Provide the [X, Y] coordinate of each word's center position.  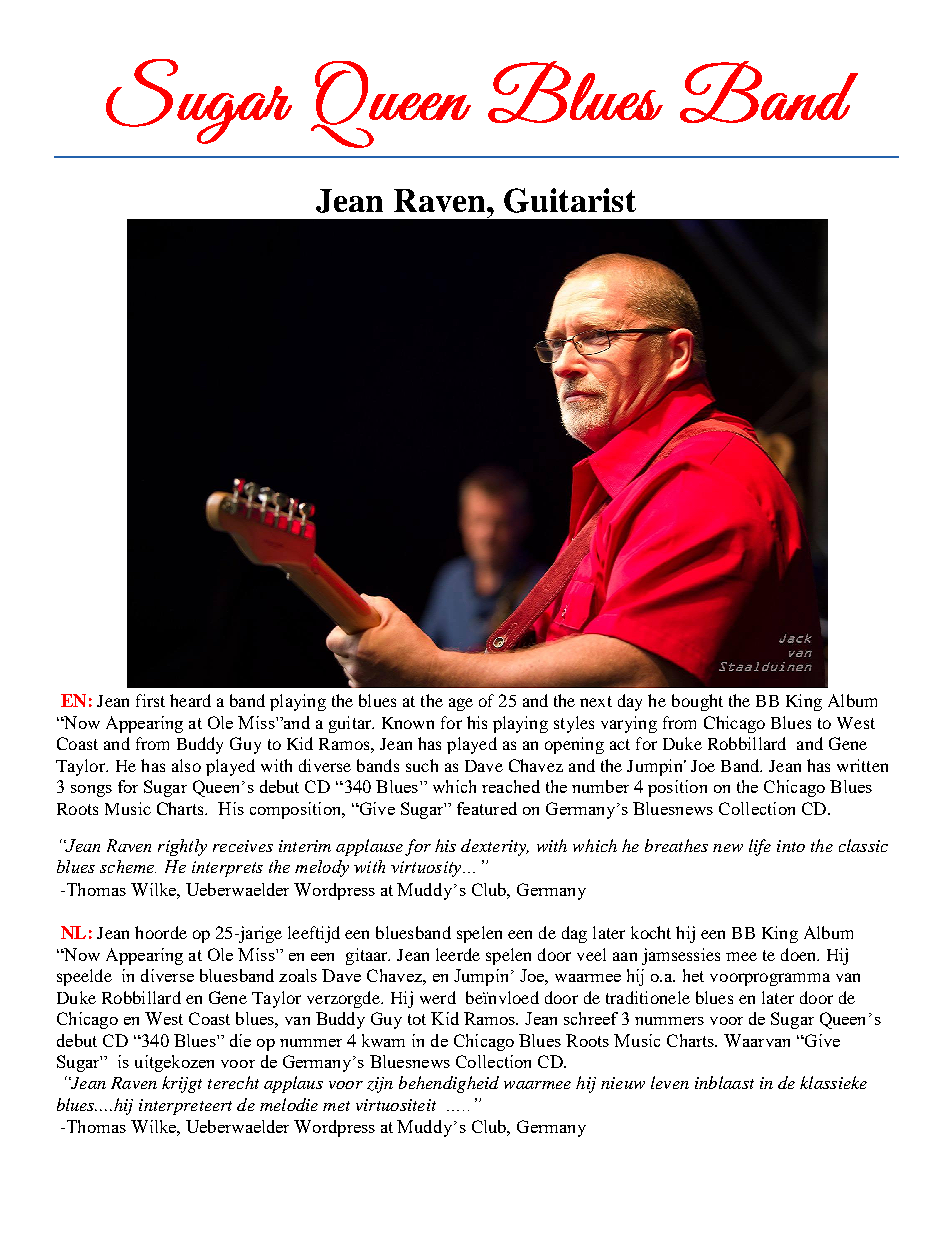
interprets [227, 869]
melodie [289, 1104]
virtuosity [427, 869]
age [461, 704]
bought [697, 702]
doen [800, 954]
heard [190, 700]
